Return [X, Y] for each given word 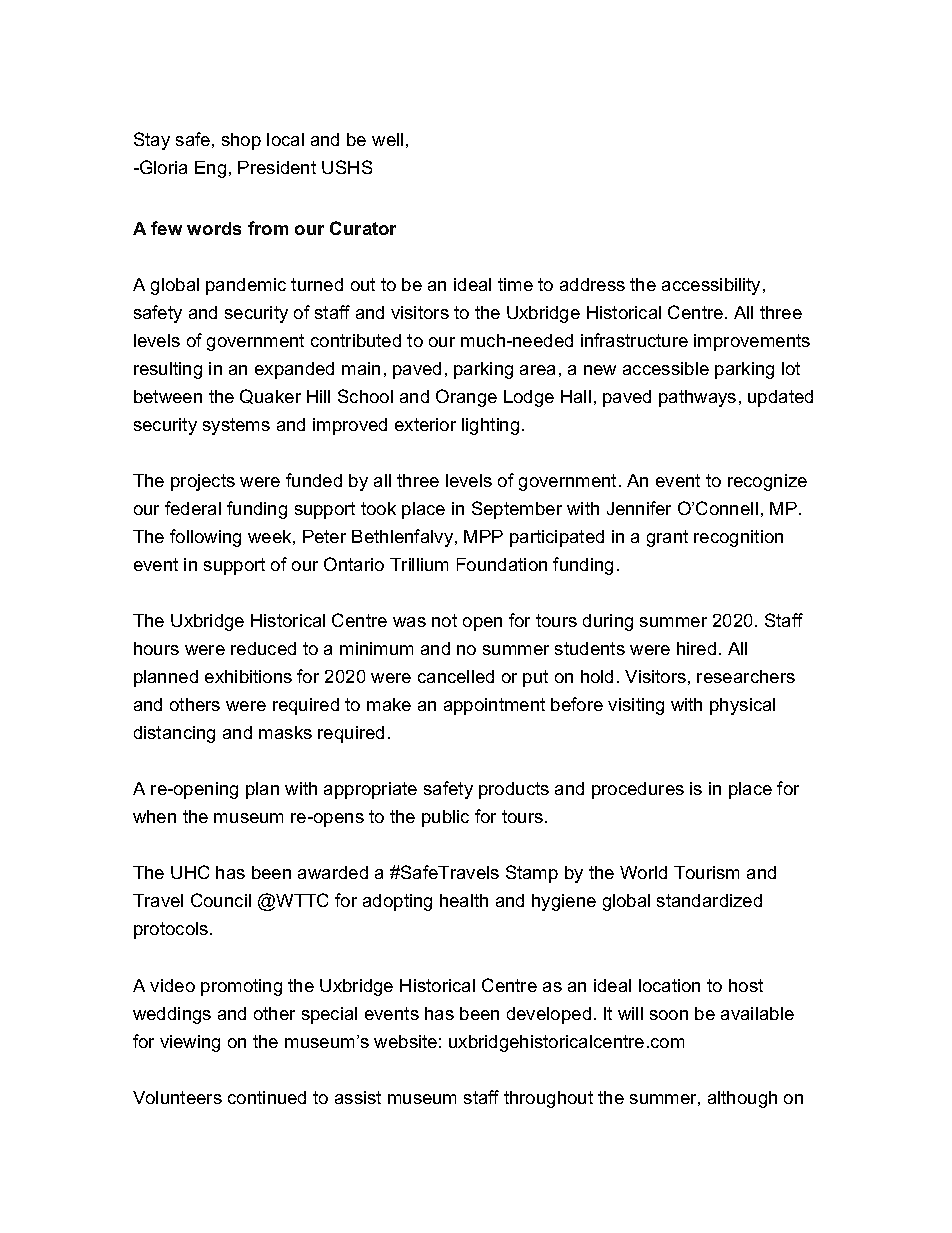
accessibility [713, 286]
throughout [548, 1099]
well [387, 139]
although [742, 1099]
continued [267, 1097]
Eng [210, 169]
